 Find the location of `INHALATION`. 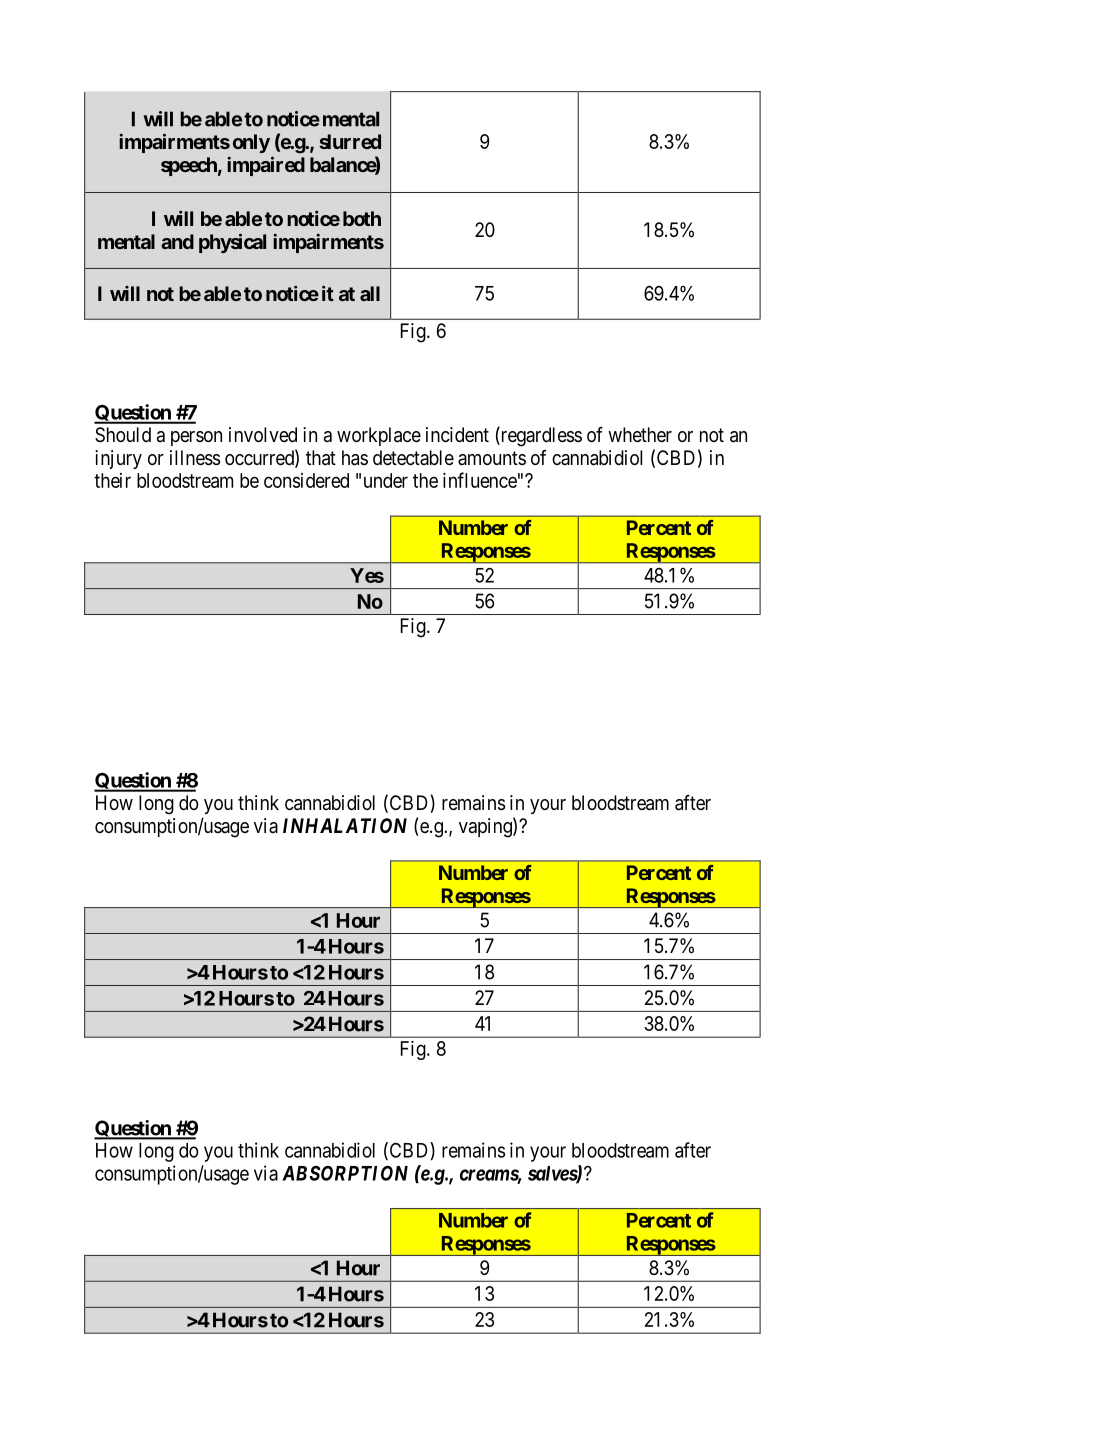

INHALATION is located at coordinates (345, 825).
